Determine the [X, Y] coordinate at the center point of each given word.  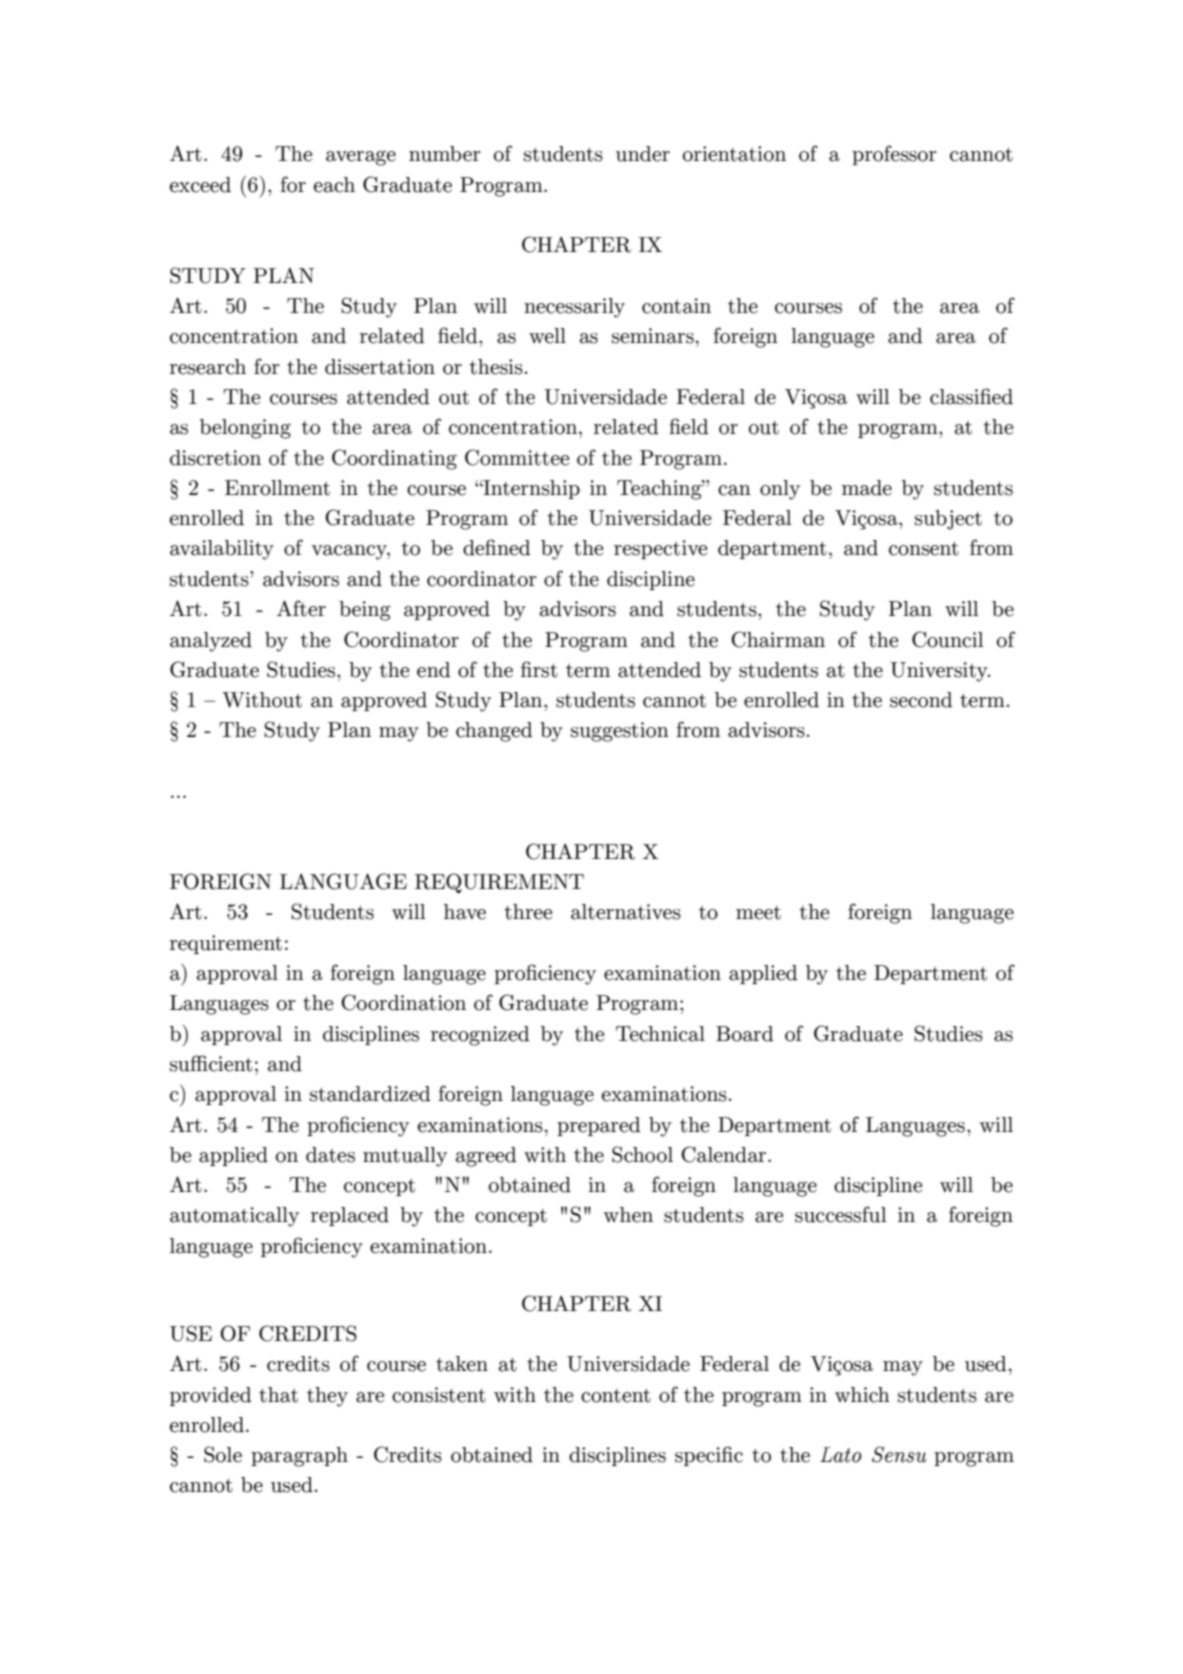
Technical [660, 1034]
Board [745, 1034]
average [361, 158]
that [278, 1395]
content [616, 1396]
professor [894, 155]
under [643, 154]
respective [660, 549]
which [862, 1395]
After [301, 608]
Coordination [403, 1002]
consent [924, 549]
